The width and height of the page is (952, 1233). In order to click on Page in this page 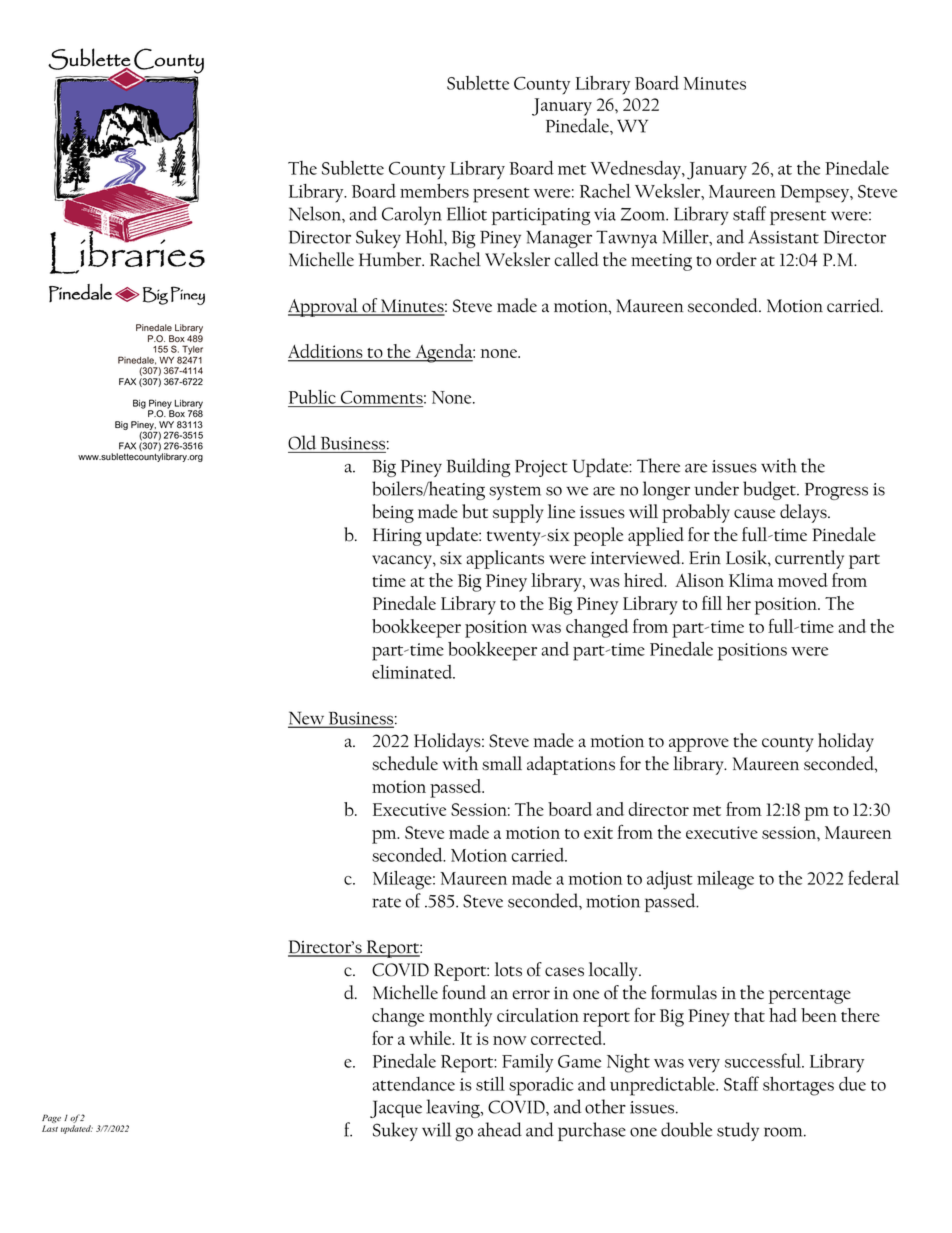, I will do `click(51, 1120)`.
